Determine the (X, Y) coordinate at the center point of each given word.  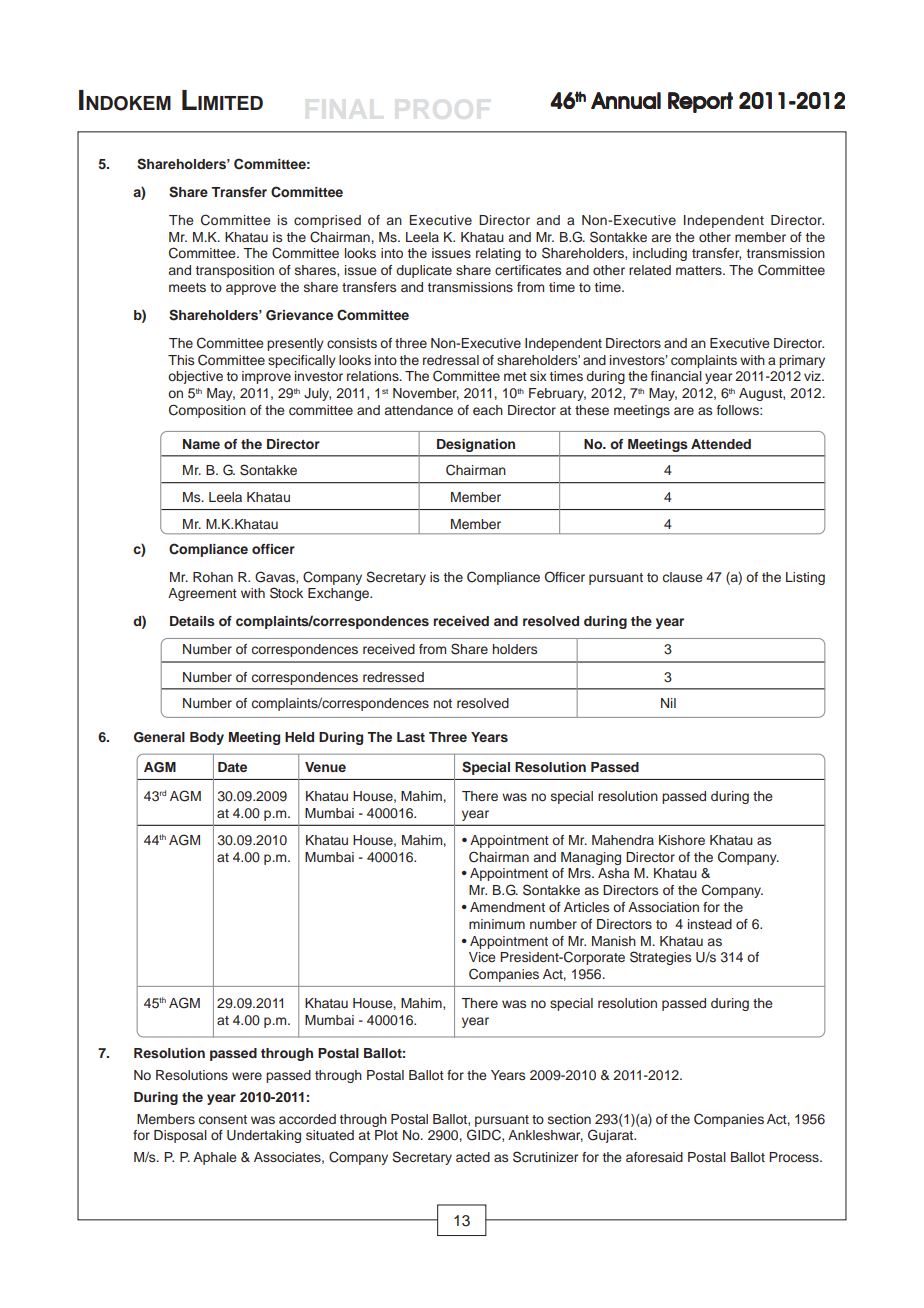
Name (201, 444)
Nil (668, 703)
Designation (476, 445)
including (660, 254)
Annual (626, 100)
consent (223, 1119)
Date (232, 767)
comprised (327, 221)
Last (411, 737)
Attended (721, 444)
